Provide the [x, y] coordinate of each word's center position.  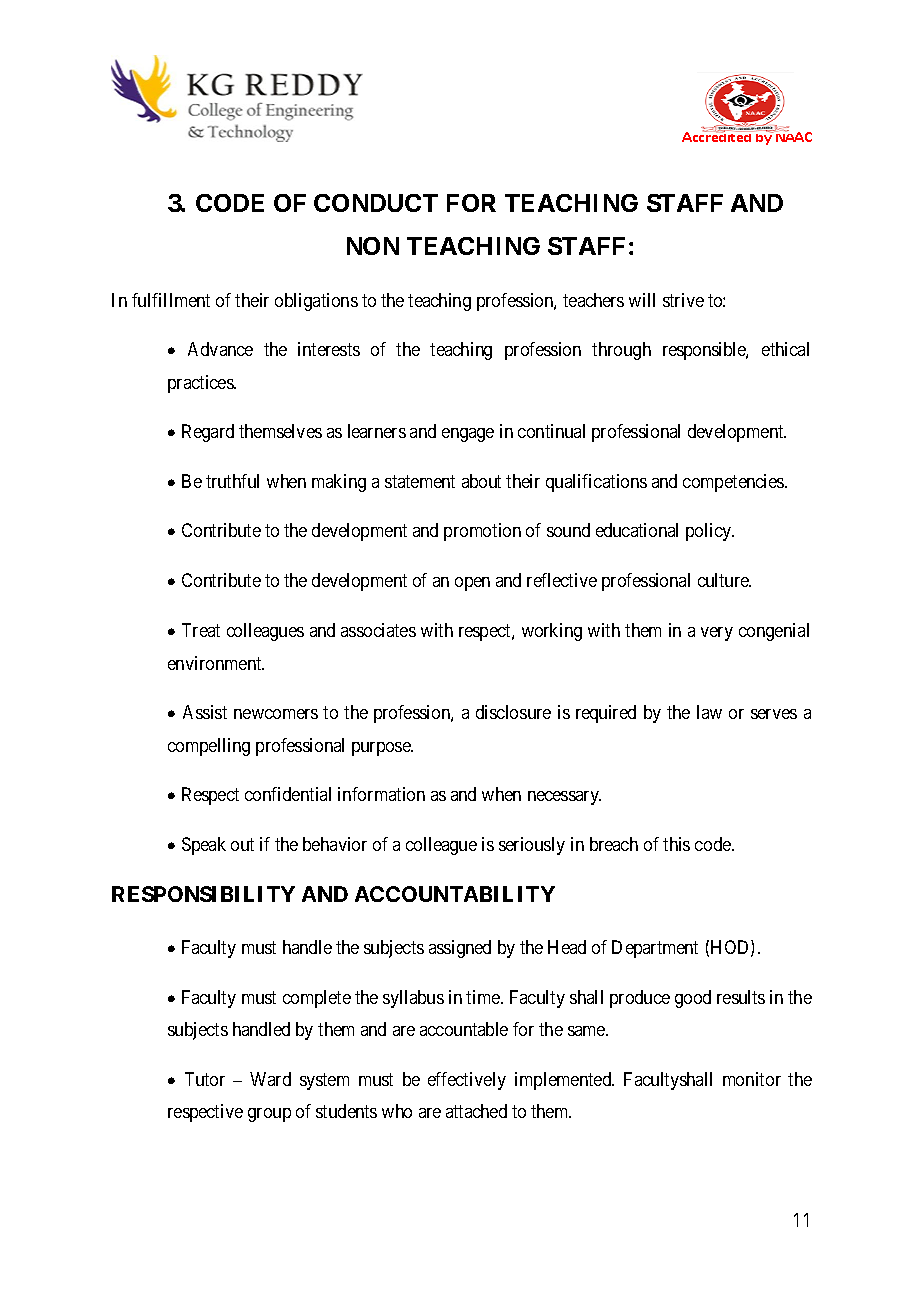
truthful [232, 481]
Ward [270, 1079]
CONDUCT [376, 203]
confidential [288, 794]
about [481, 481]
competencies [734, 483]
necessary [564, 798]
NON [373, 246]
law [709, 712]
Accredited [718, 135]
